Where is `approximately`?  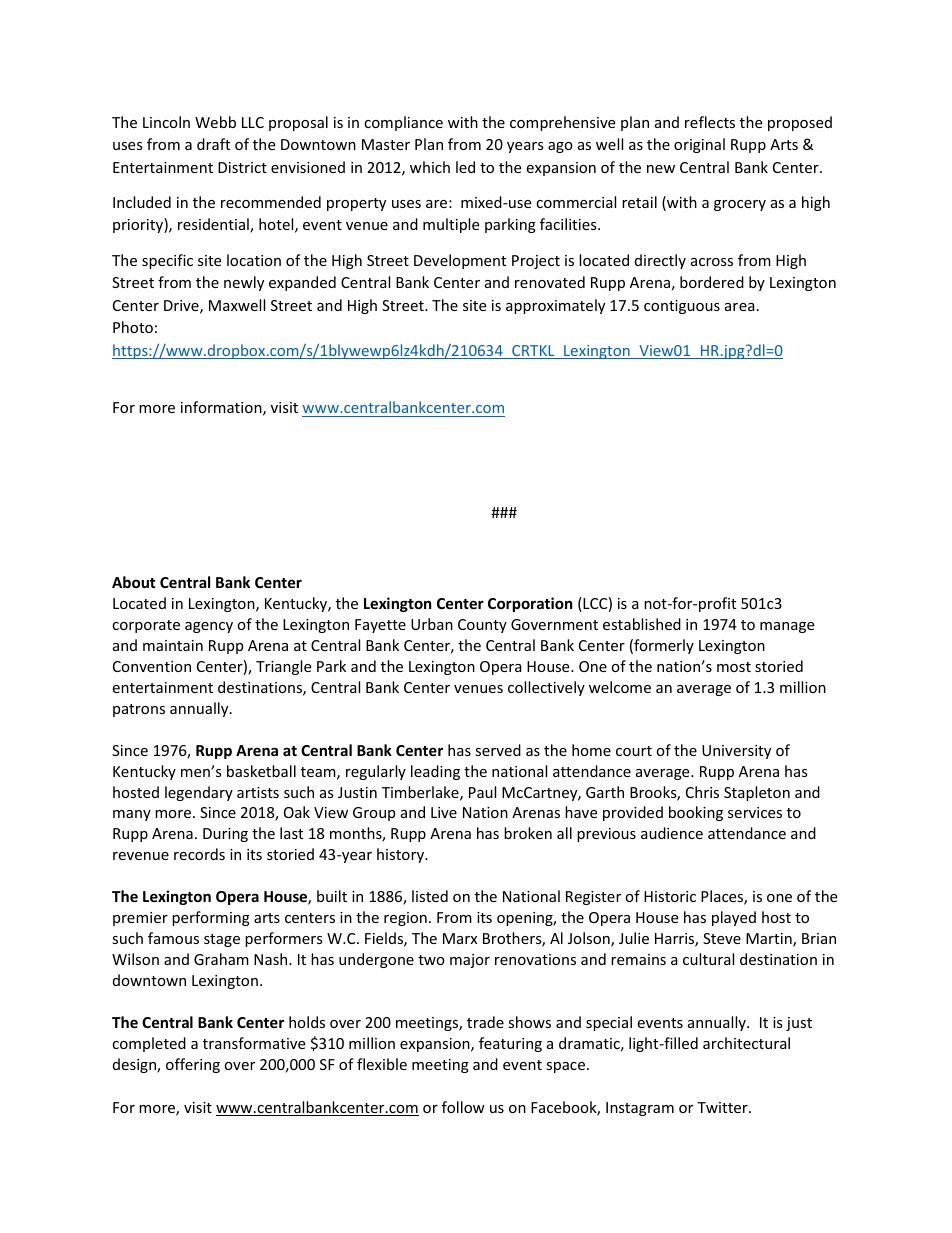
approximately is located at coordinates (555, 306).
